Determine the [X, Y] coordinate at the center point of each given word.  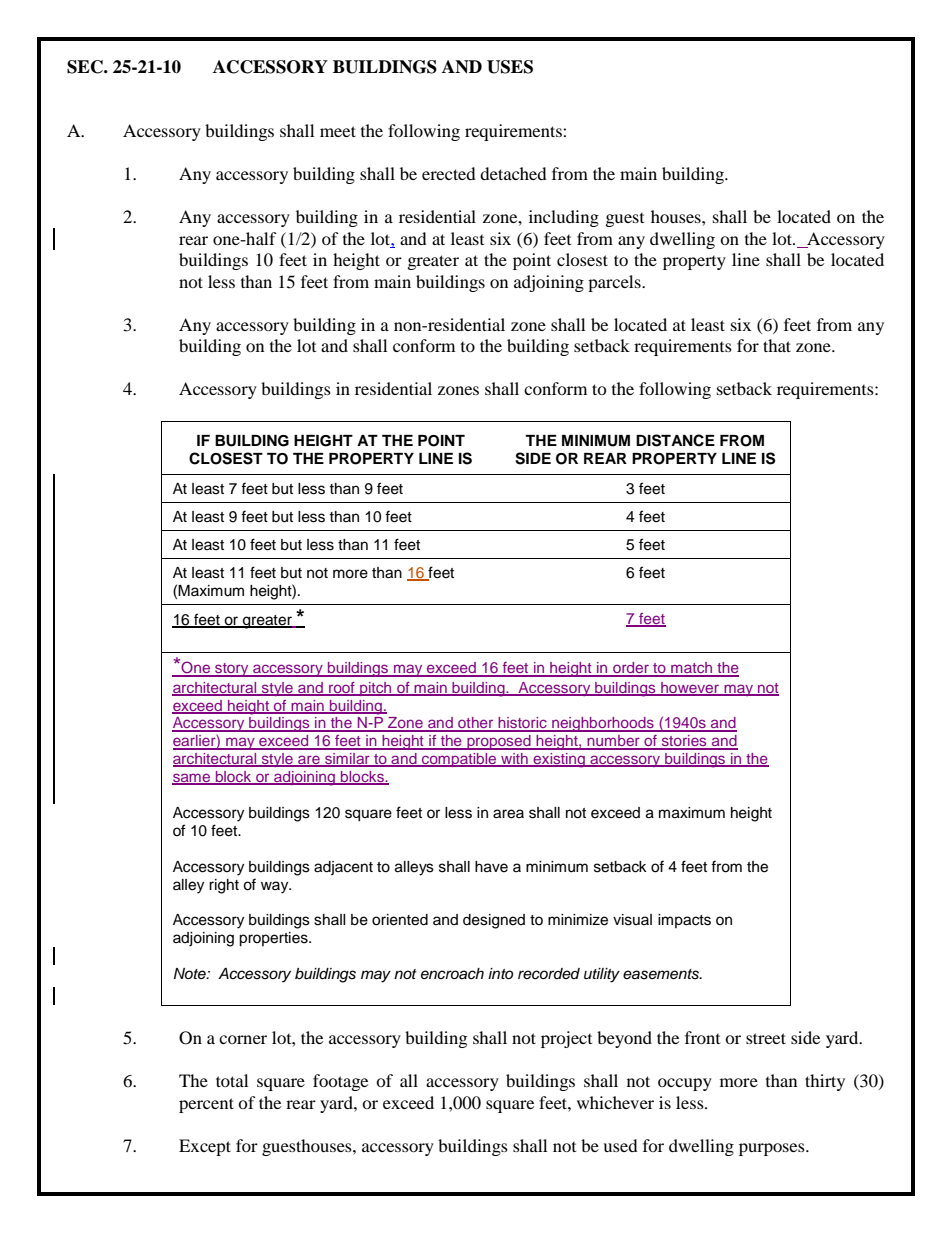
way [276, 887]
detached [513, 173]
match [692, 669]
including [564, 218]
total [232, 1080]
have [491, 867]
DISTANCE [675, 440]
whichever [615, 1102]
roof [342, 688]
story [232, 670]
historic [522, 724]
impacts [684, 921]
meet [338, 131]
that [777, 345]
